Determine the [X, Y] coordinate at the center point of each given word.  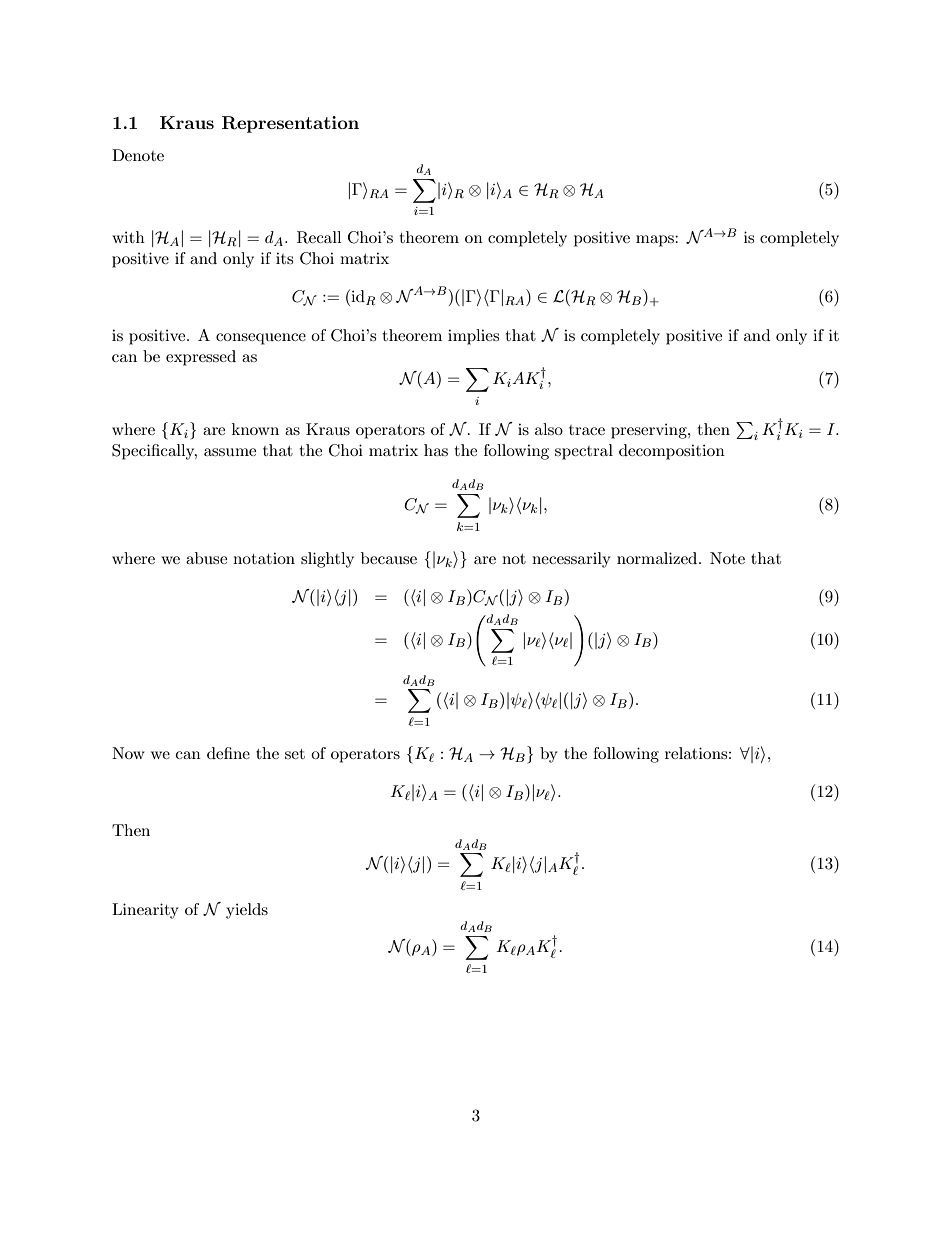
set [295, 754]
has [436, 450]
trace [587, 430]
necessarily [571, 560]
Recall [319, 237]
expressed [201, 358]
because [389, 558]
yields [247, 911]
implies [473, 337]
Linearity [145, 911]
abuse [206, 558]
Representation [290, 124]
